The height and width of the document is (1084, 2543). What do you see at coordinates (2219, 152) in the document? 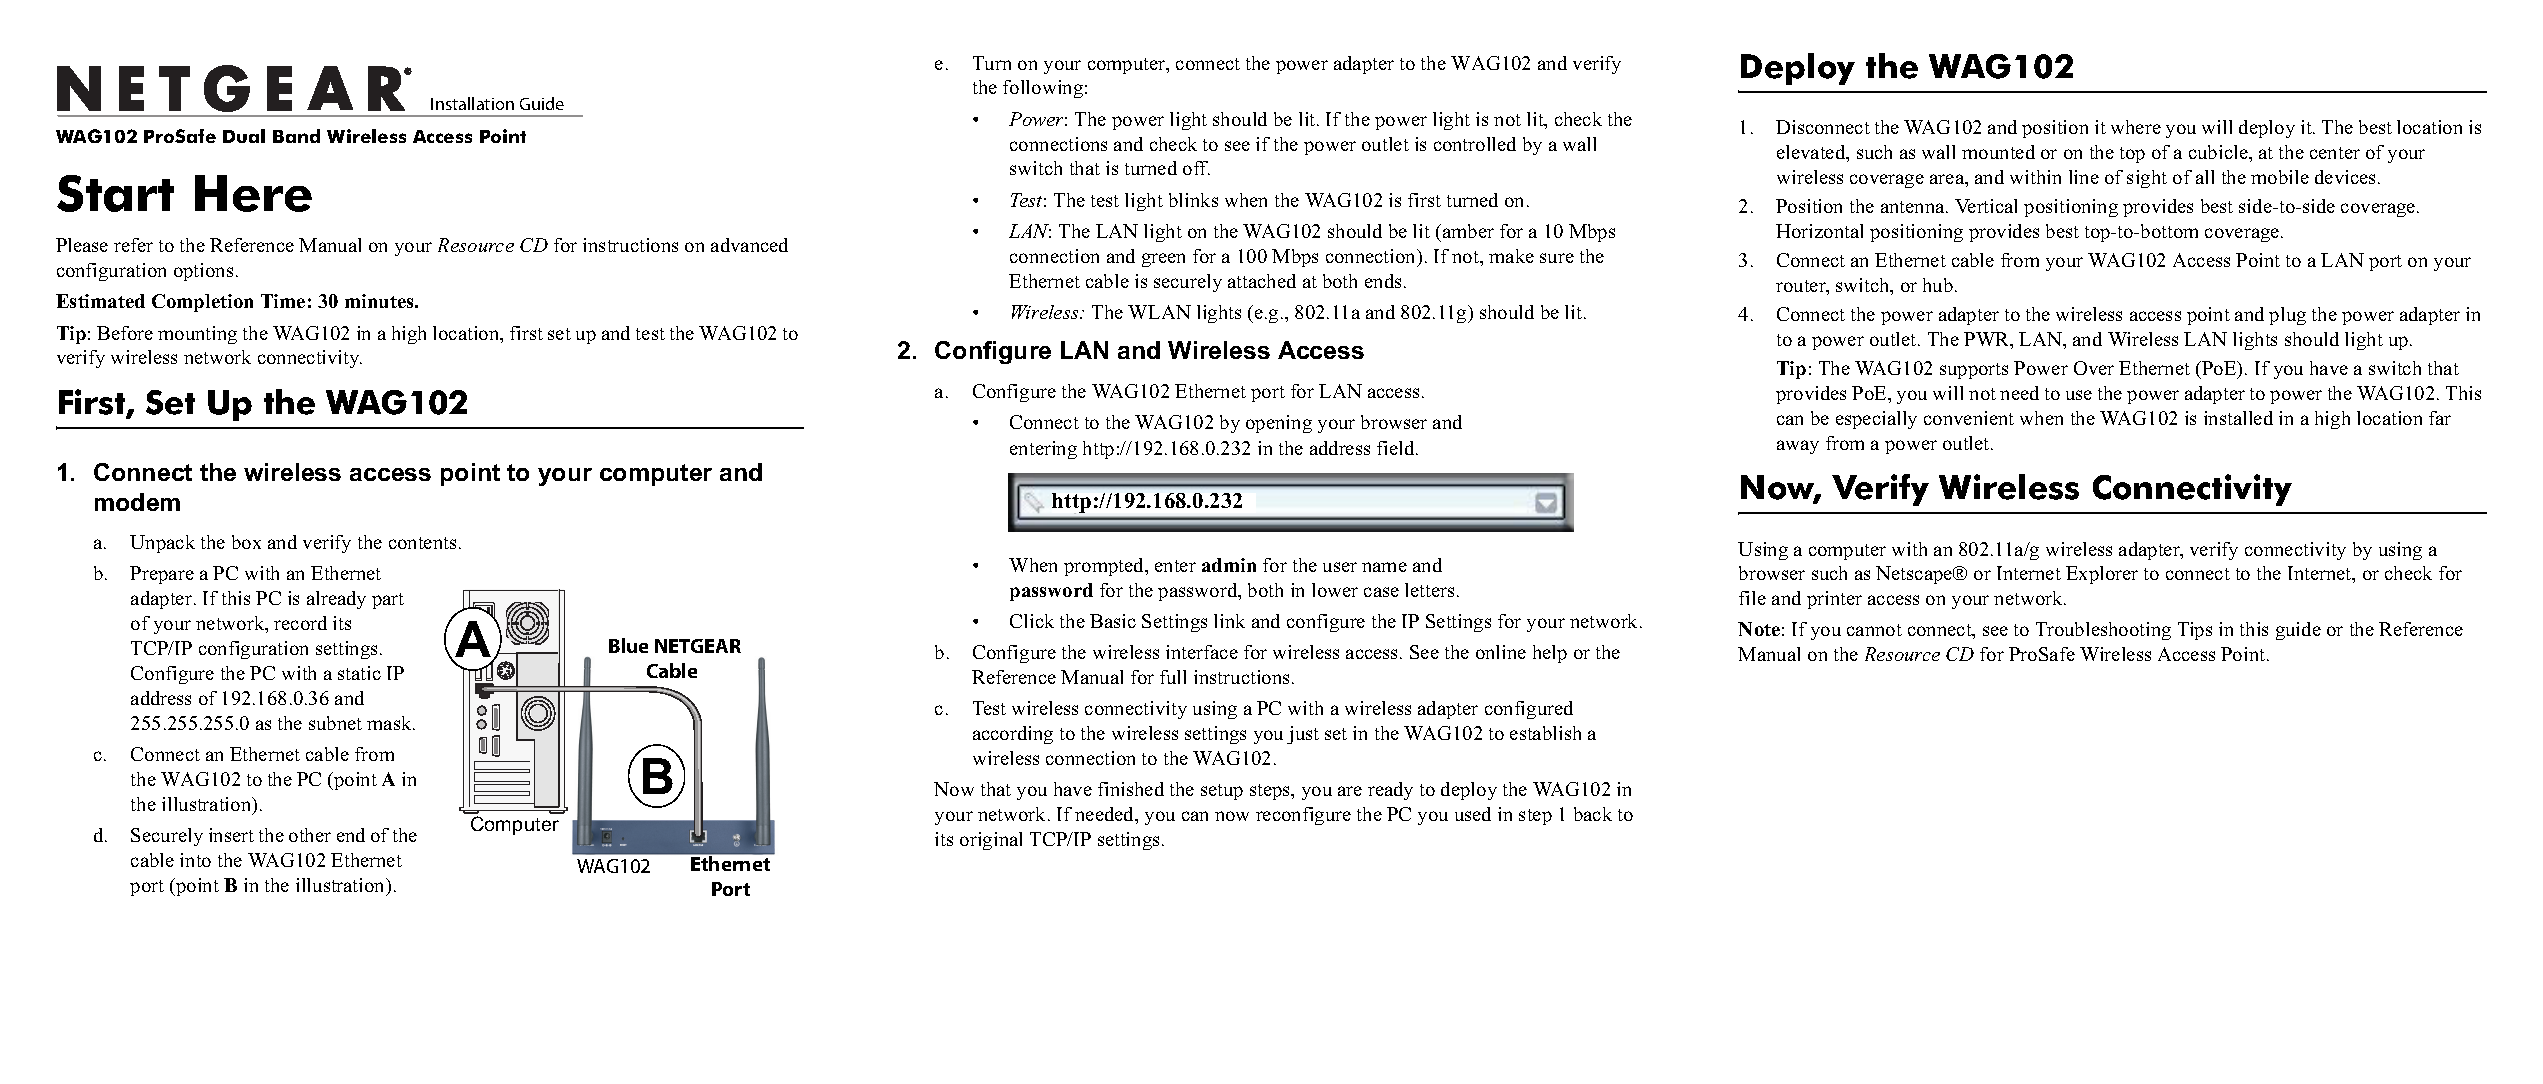
I see `cubicle` at bounding box center [2219, 152].
